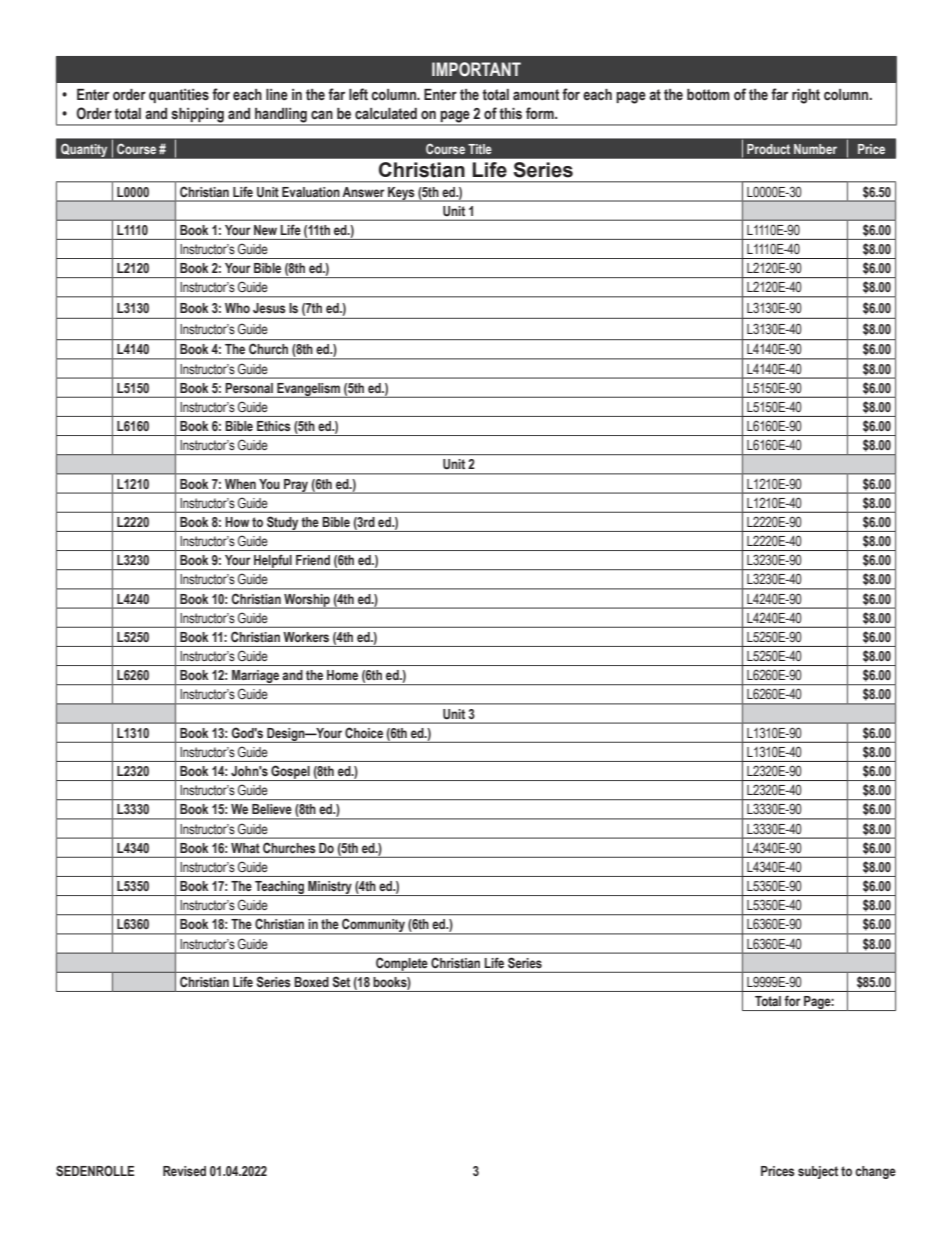 The image size is (952, 1233). Describe the element at coordinates (277, 95) in the document. I see `line` at that location.
